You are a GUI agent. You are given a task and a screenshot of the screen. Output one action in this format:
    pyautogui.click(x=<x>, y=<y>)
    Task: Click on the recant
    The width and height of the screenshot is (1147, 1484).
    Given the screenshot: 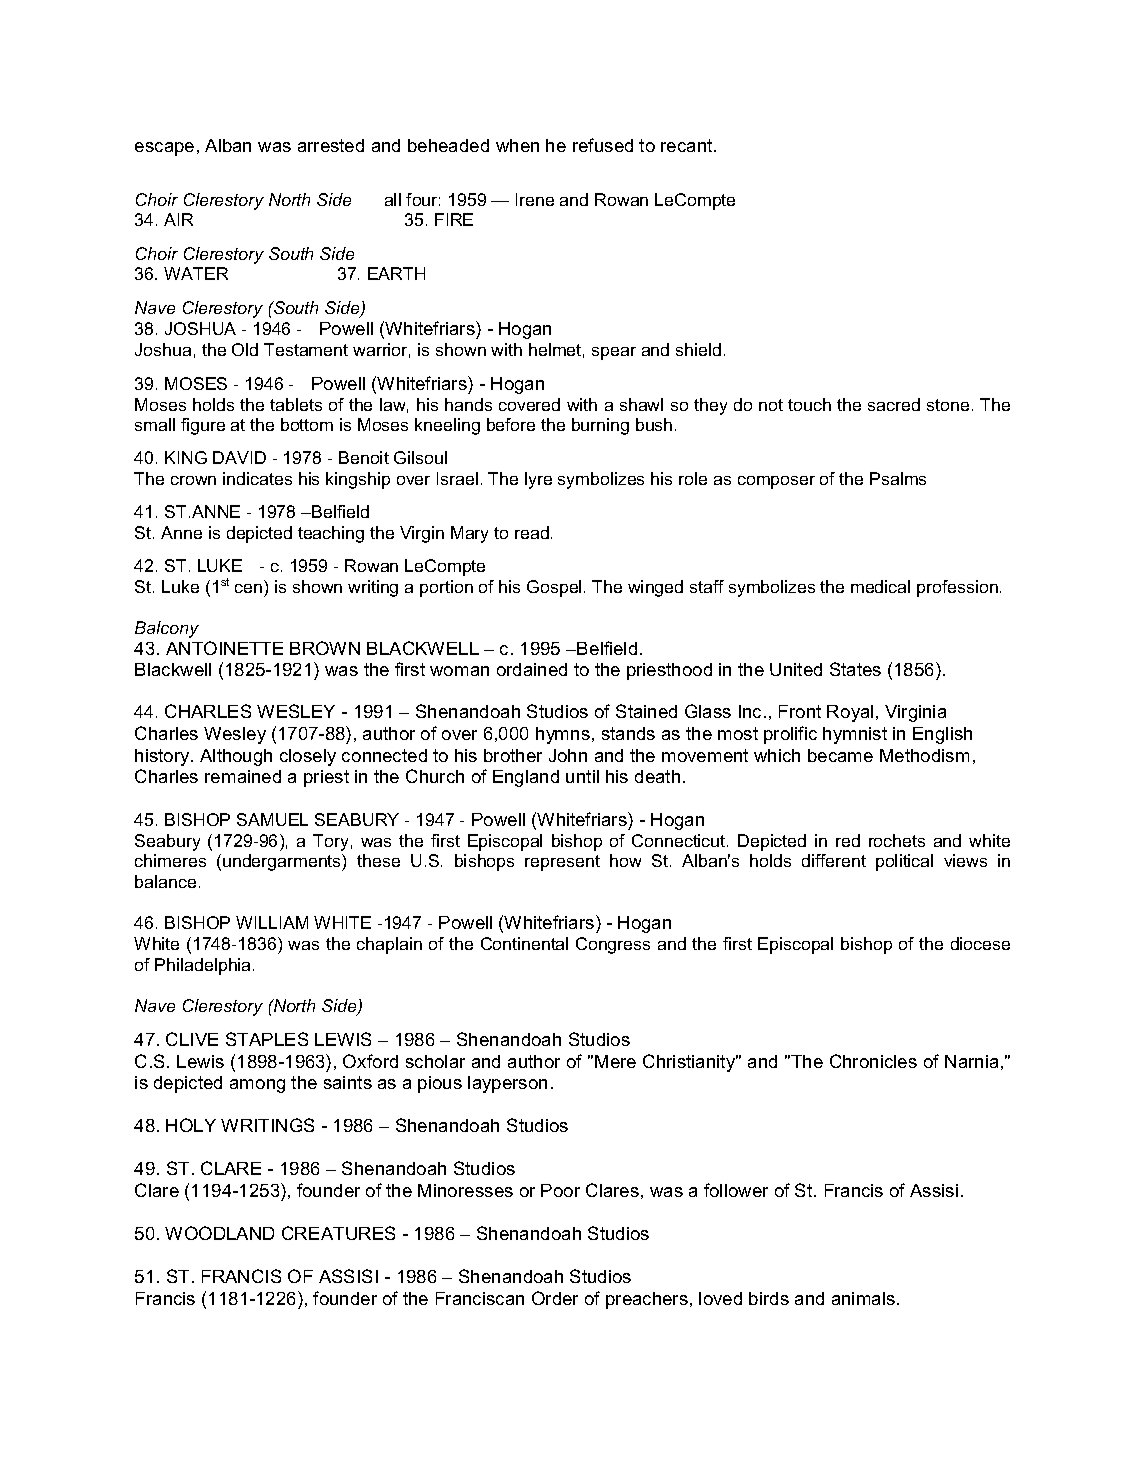 What is the action you would take?
    pyautogui.click(x=688, y=145)
